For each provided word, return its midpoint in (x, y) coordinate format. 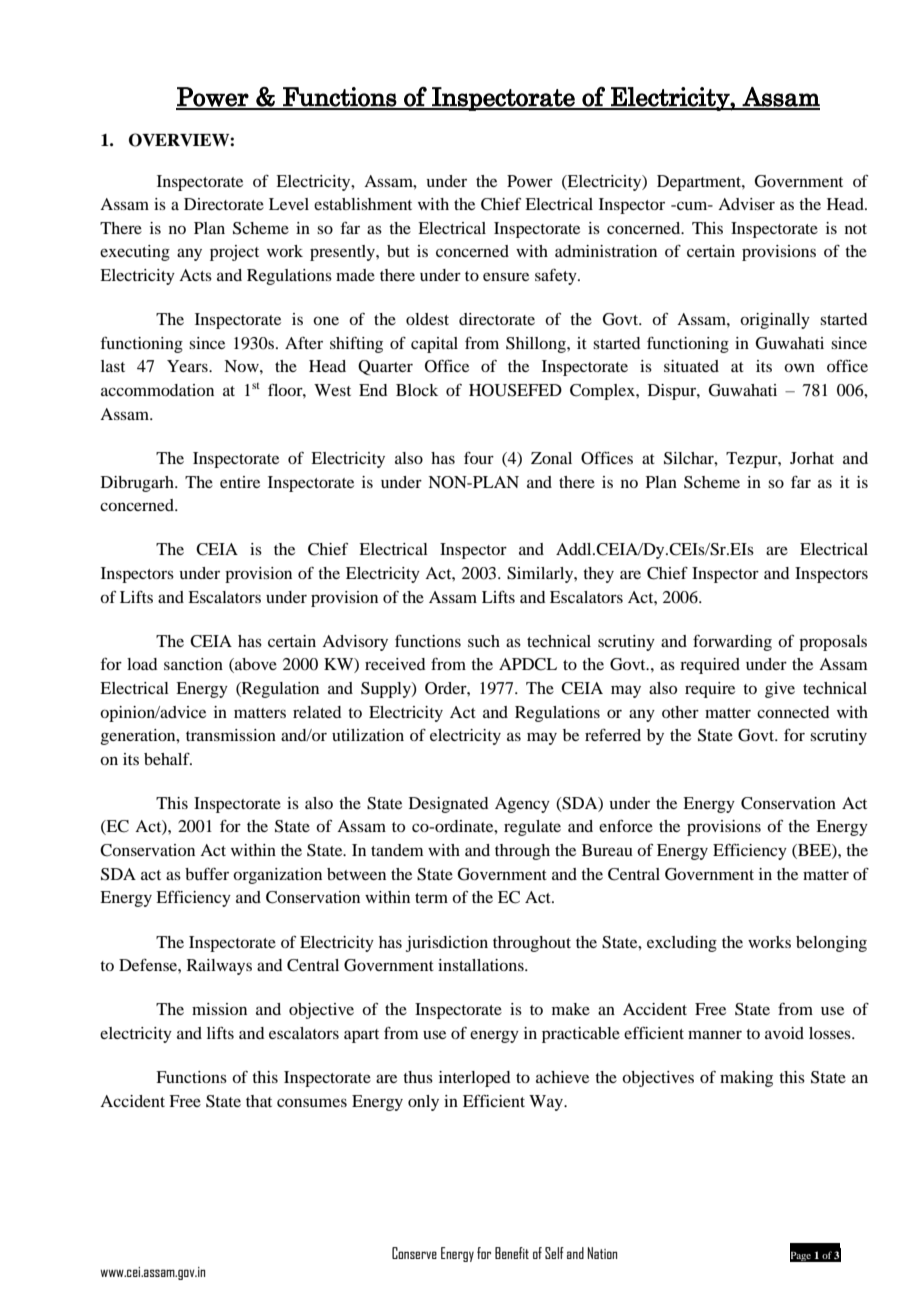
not (856, 229)
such (484, 641)
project (234, 253)
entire (240, 482)
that (259, 1101)
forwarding (732, 643)
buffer (207, 874)
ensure (506, 276)
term (431, 898)
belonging (831, 944)
